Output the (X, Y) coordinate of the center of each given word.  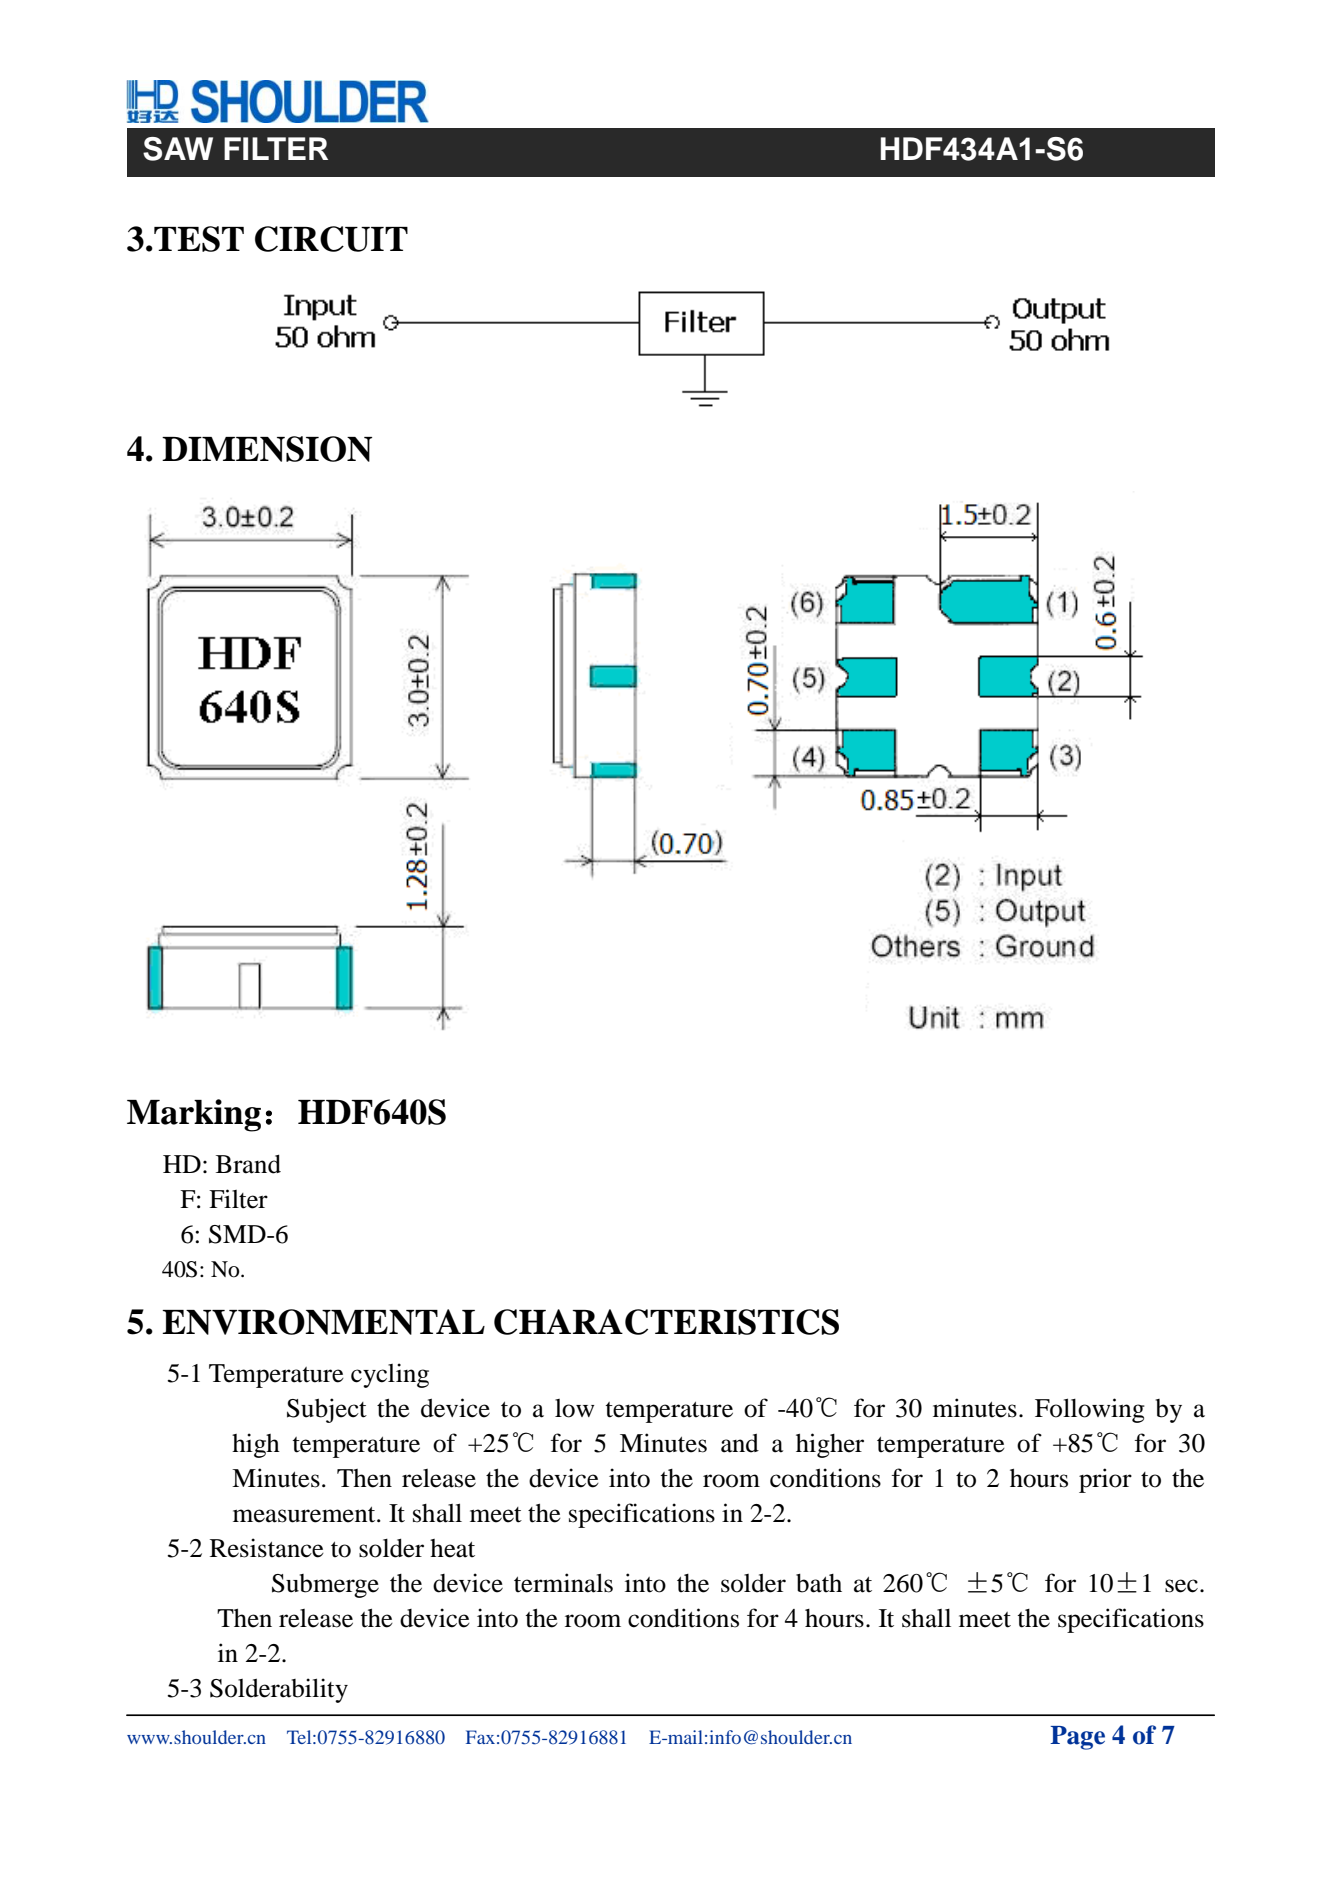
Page (1077, 1738)
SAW (178, 149)
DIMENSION (267, 449)
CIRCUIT (331, 239)
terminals (563, 1583)
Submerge (325, 1586)
